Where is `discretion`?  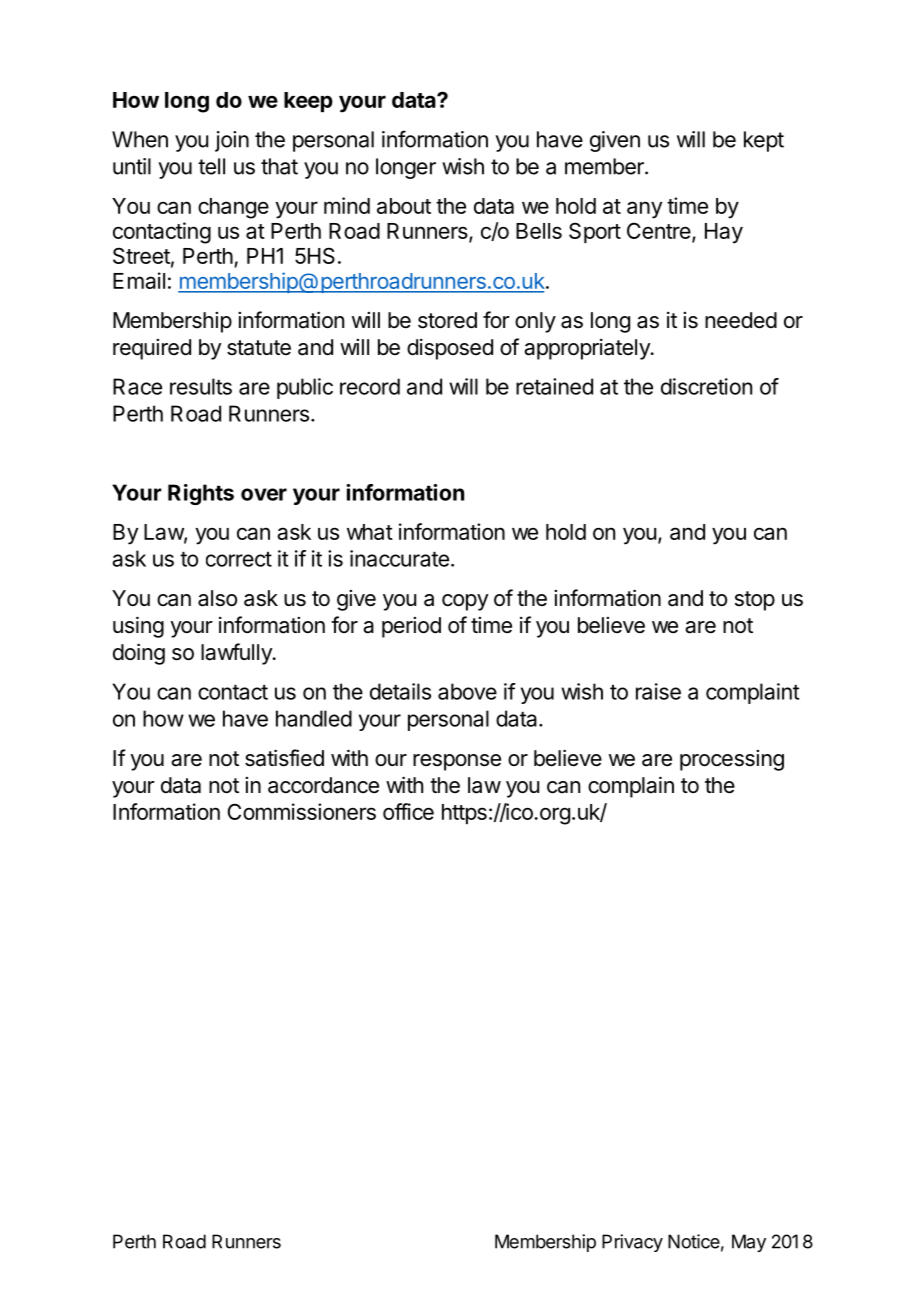
discretion is located at coordinates (706, 386).
